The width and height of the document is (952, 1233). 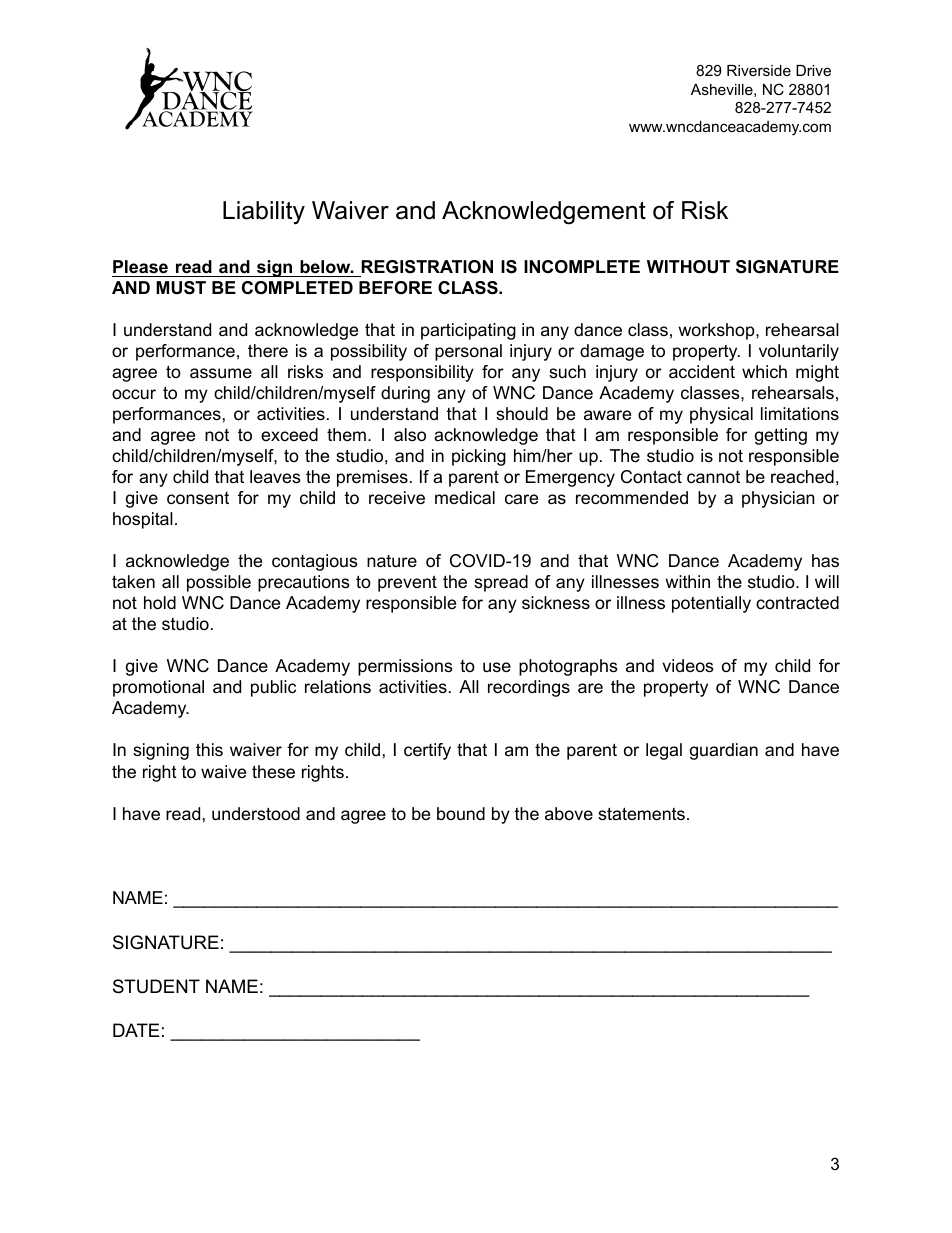 I want to click on videos, so click(x=688, y=666).
